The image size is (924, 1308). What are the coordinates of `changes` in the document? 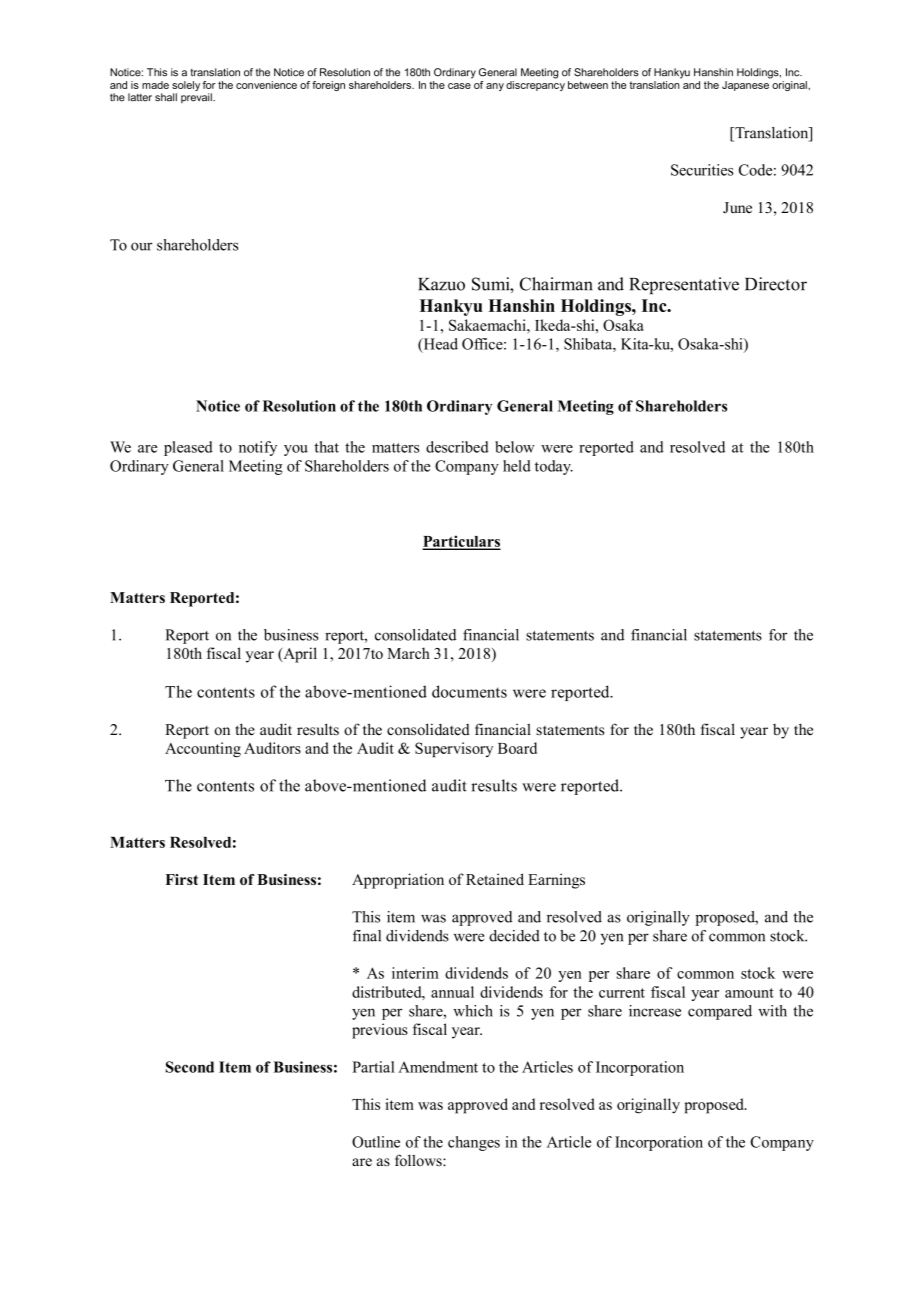 It's located at (474, 1143).
